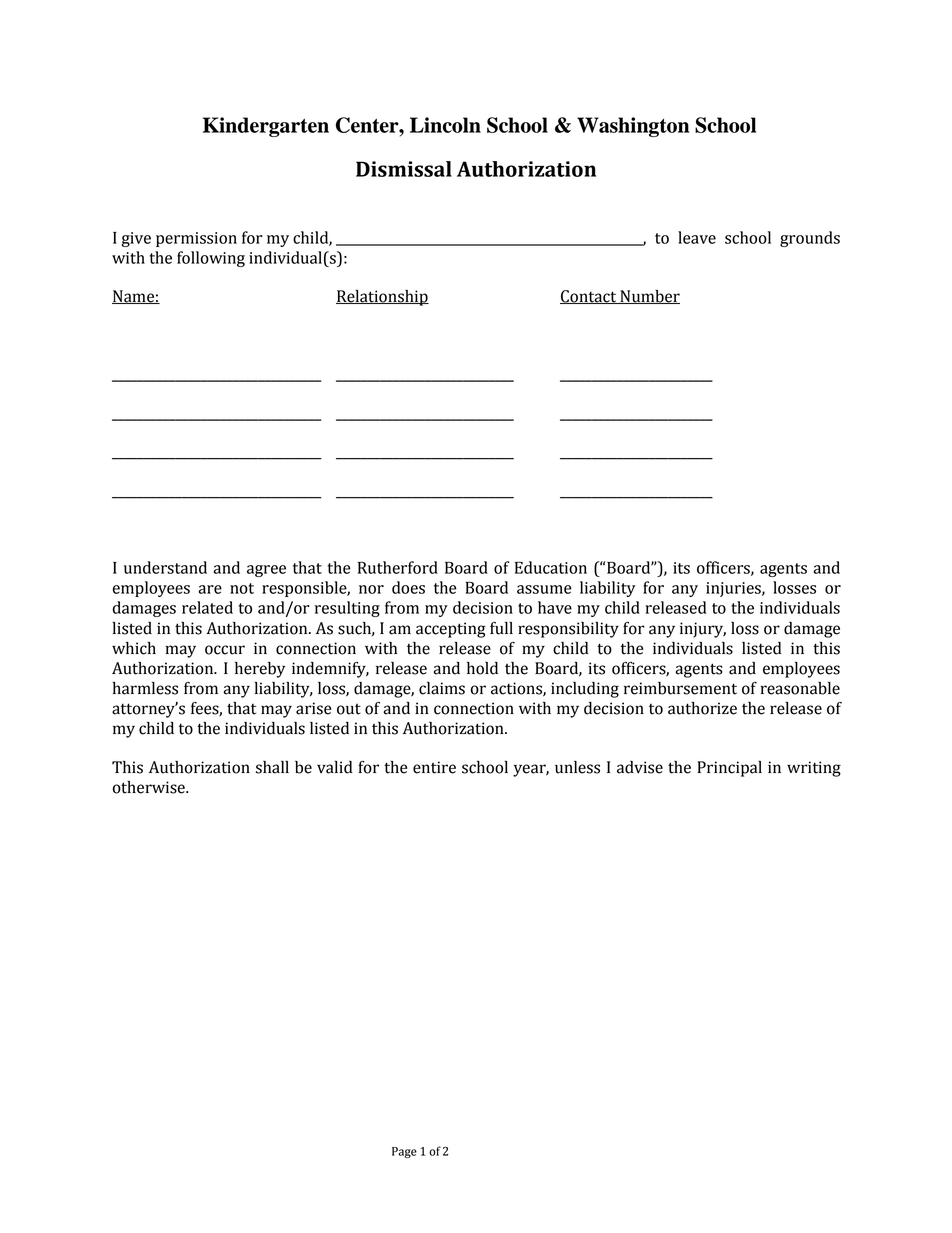  I want to click on Washington, so click(633, 127).
